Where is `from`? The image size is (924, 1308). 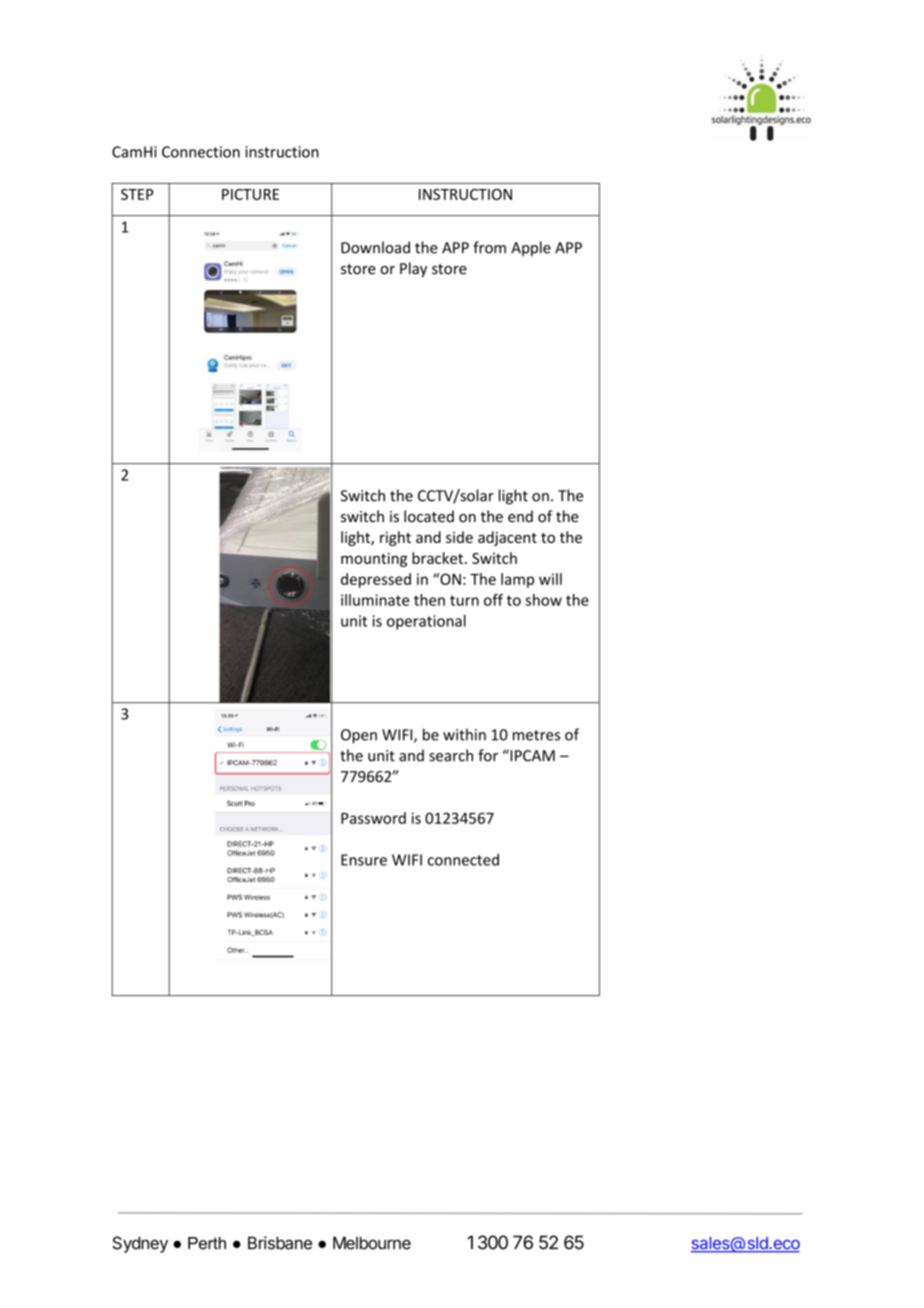 from is located at coordinates (489, 247).
